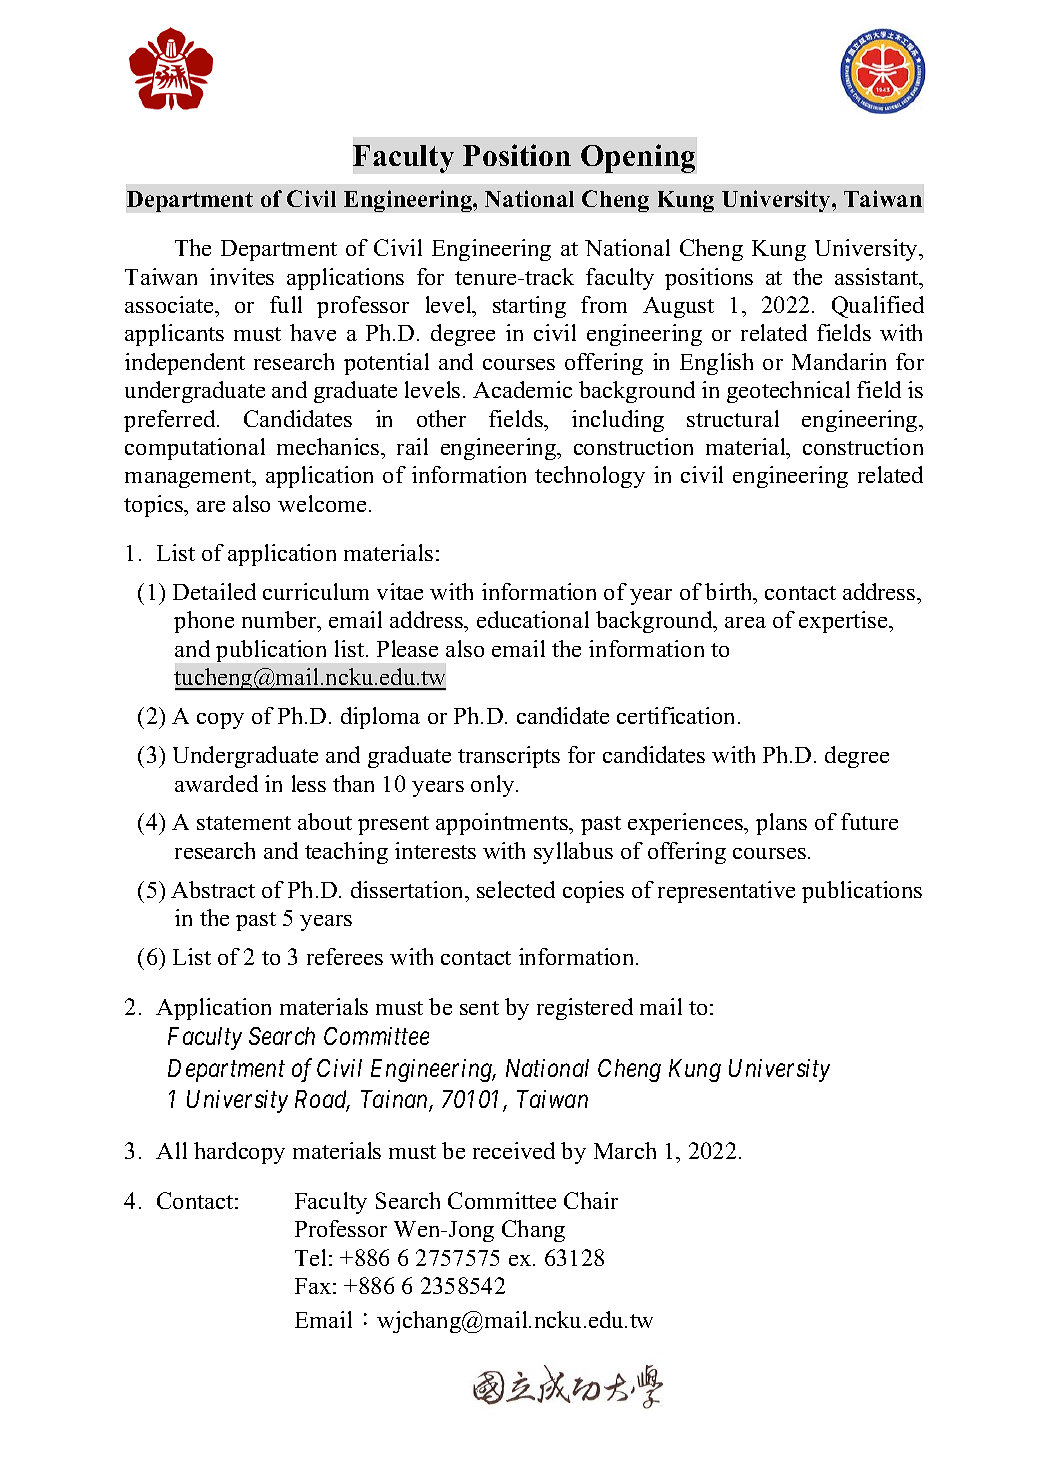 This screenshot has height=1484, width=1049. Describe the element at coordinates (638, 158) in the screenshot. I see `Opening` at that location.
